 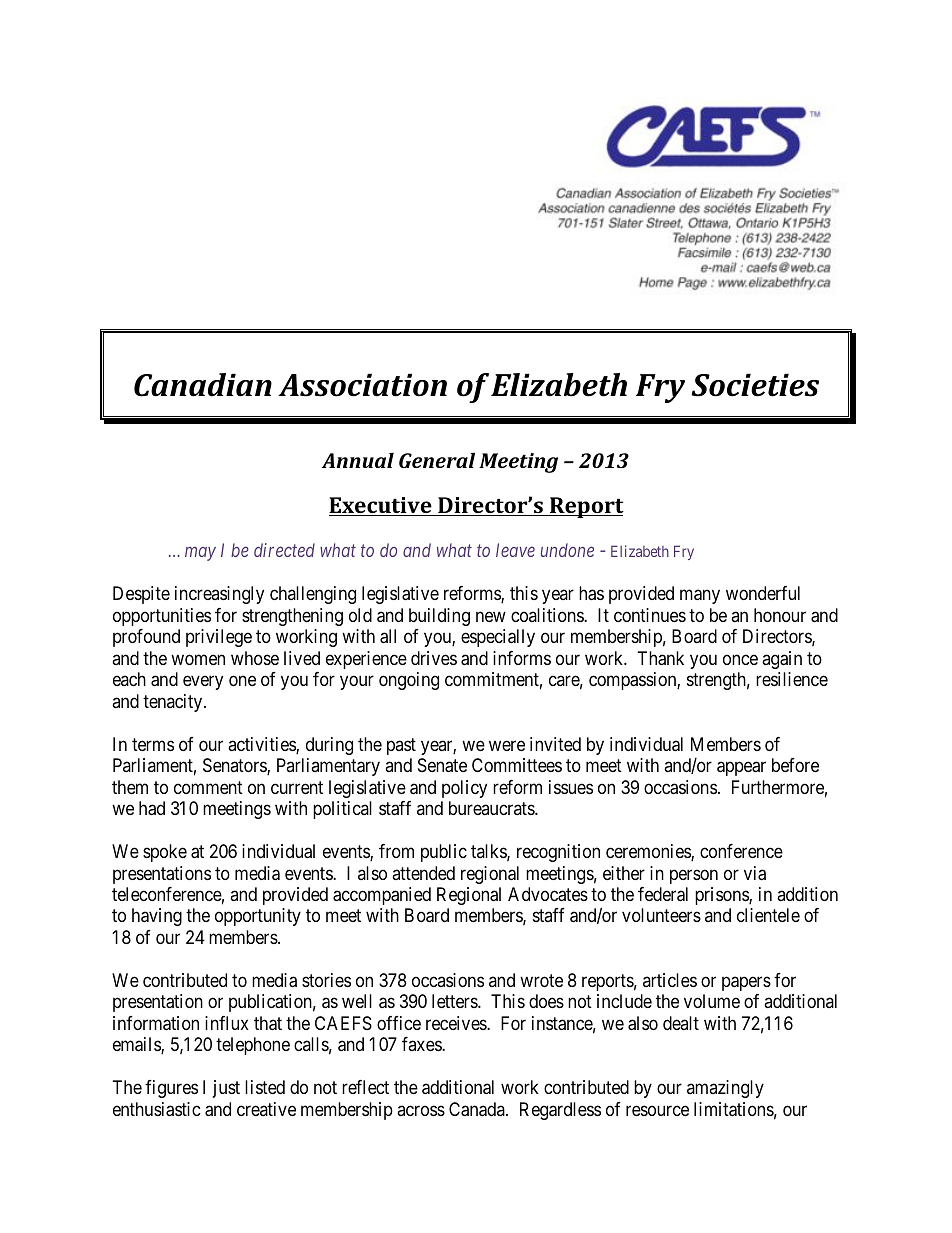 I want to click on Senators, so click(x=235, y=766).
